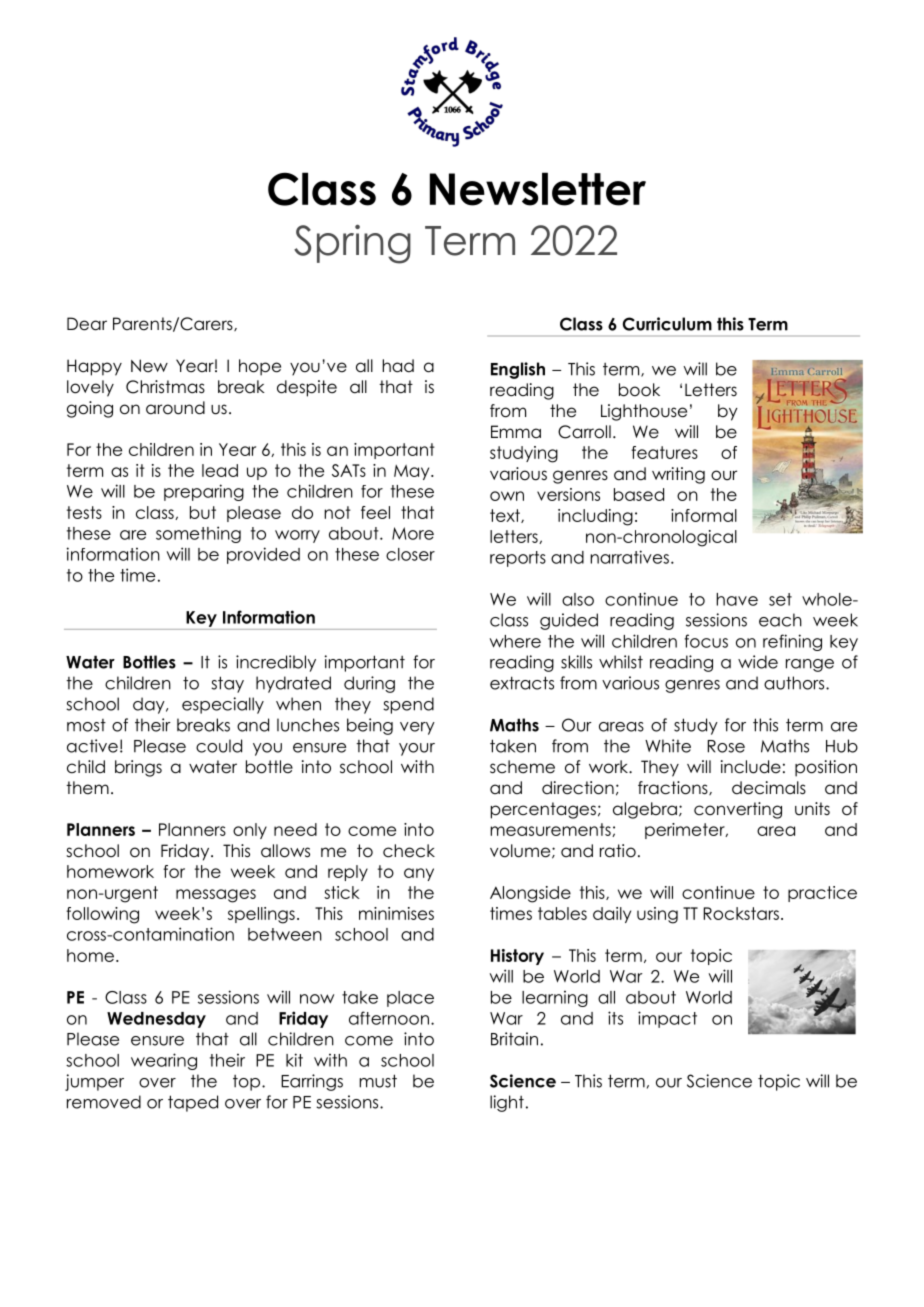 Image resolution: width=924 pixels, height=1307 pixels. What do you see at coordinates (417, 728) in the document?
I see `very` at bounding box center [417, 728].
